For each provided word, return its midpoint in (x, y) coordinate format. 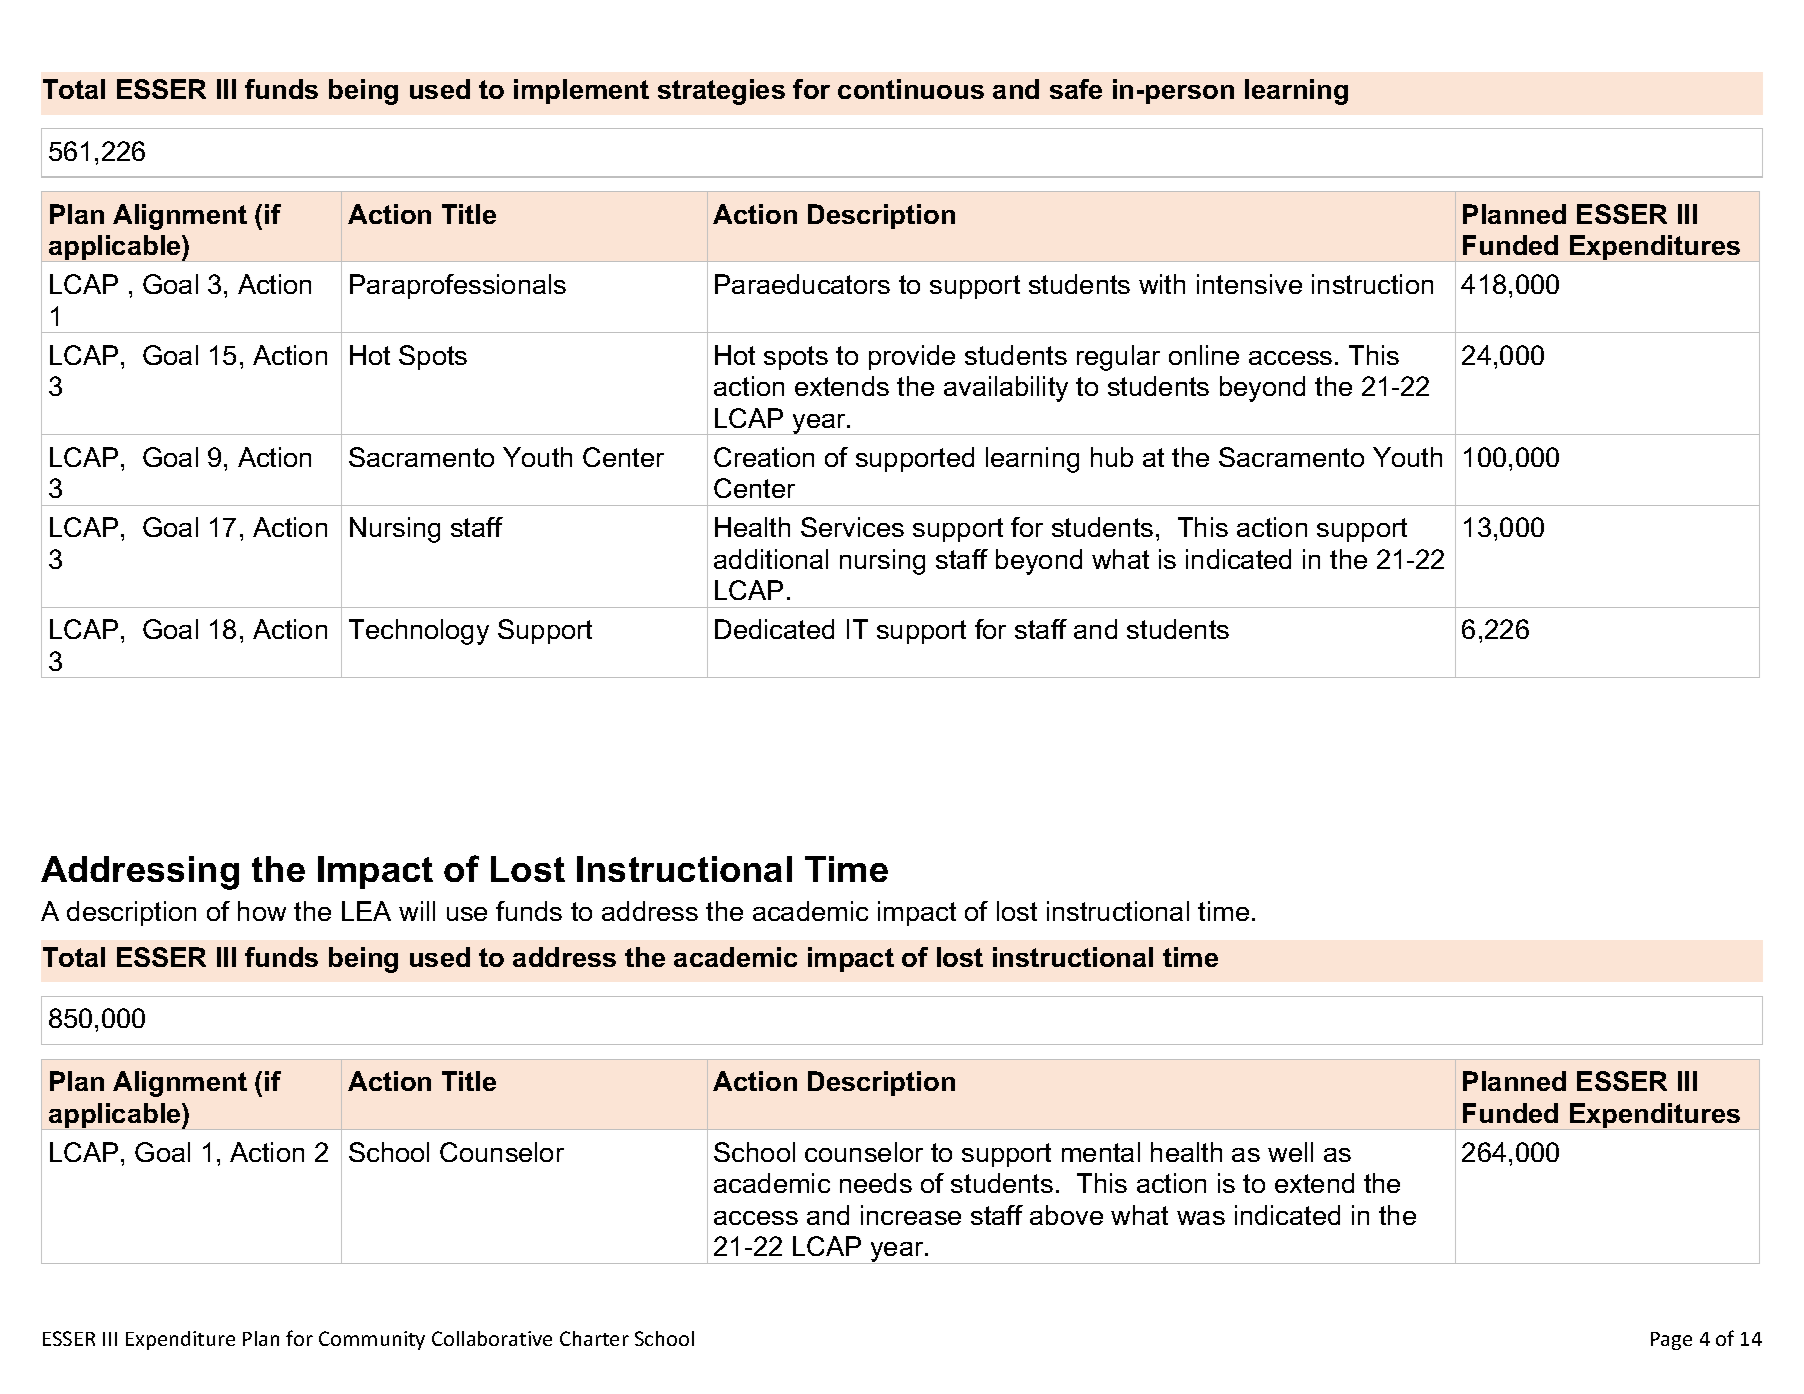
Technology (419, 632)
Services (852, 527)
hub (1112, 457)
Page (1671, 1341)
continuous (911, 89)
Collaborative (492, 1338)
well (1290, 1152)
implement (581, 91)
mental (1101, 1152)
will (417, 911)
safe (1076, 89)
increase (911, 1215)
